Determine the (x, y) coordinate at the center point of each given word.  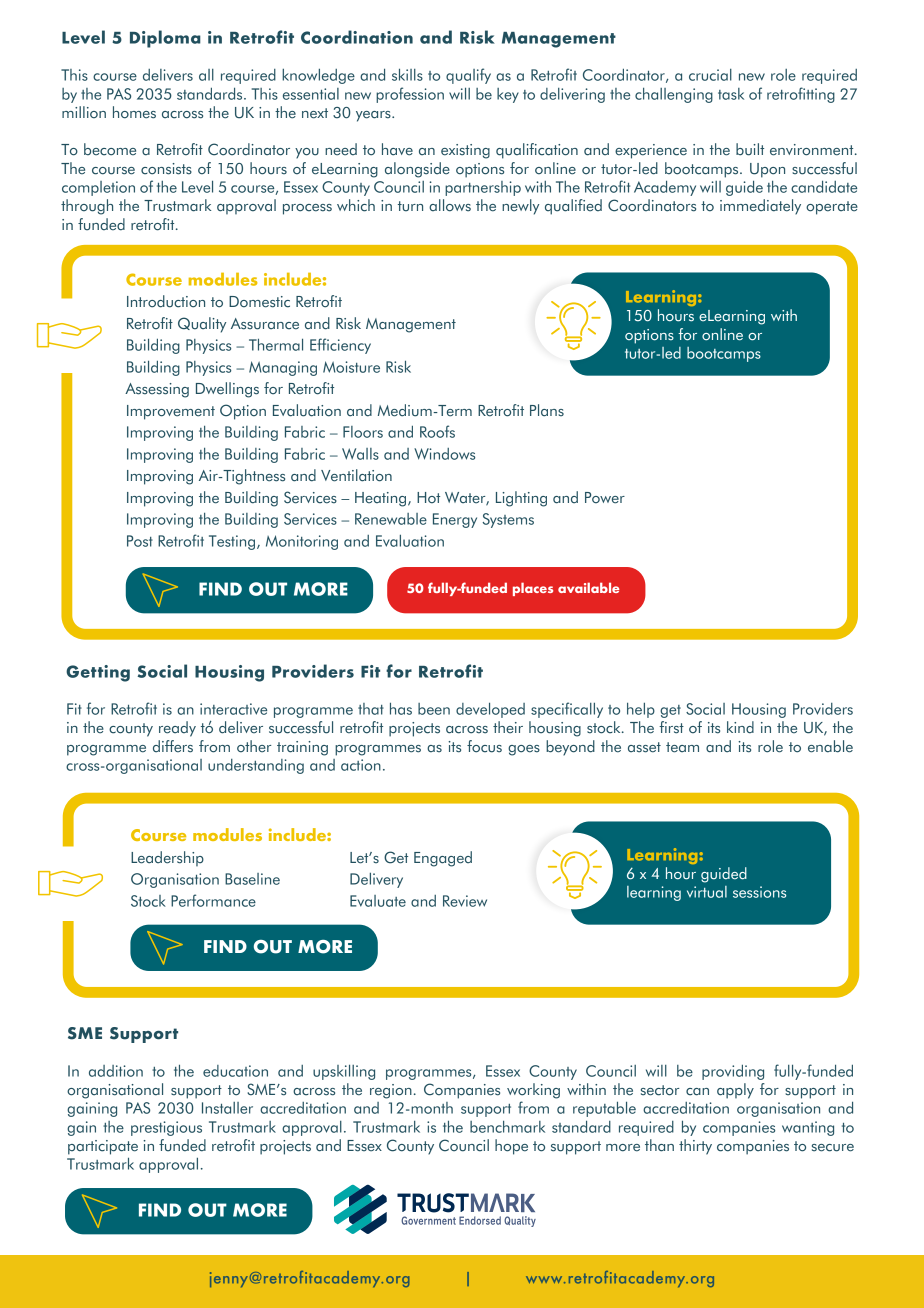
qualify (468, 76)
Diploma (165, 39)
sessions (759, 892)
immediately (760, 207)
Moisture (351, 367)
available (589, 587)
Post (140, 541)
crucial (710, 75)
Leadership (167, 858)
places (533, 589)
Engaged (443, 859)
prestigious (166, 1128)
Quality (202, 325)
